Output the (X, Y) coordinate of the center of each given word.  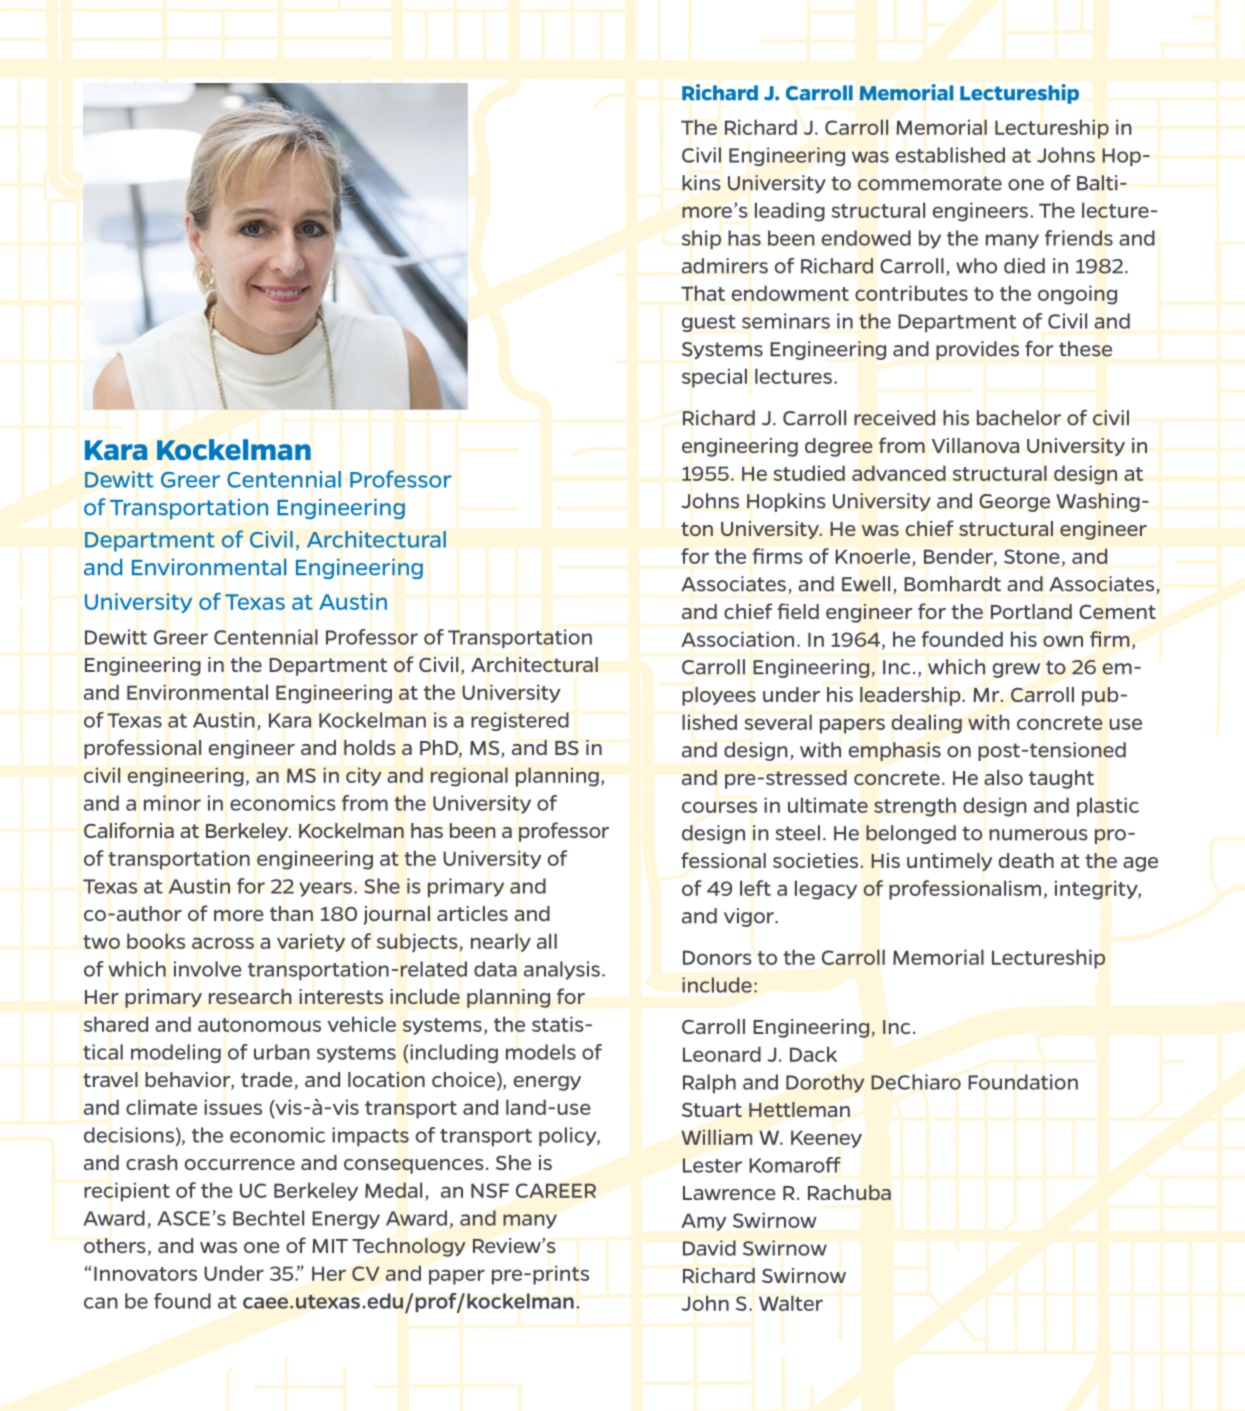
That (703, 293)
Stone (1031, 556)
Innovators (145, 1273)
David (709, 1248)
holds (370, 747)
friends (1079, 238)
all (547, 941)
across (223, 943)
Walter (791, 1303)
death (1026, 860)
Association (737, 639)
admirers (725, 266)
